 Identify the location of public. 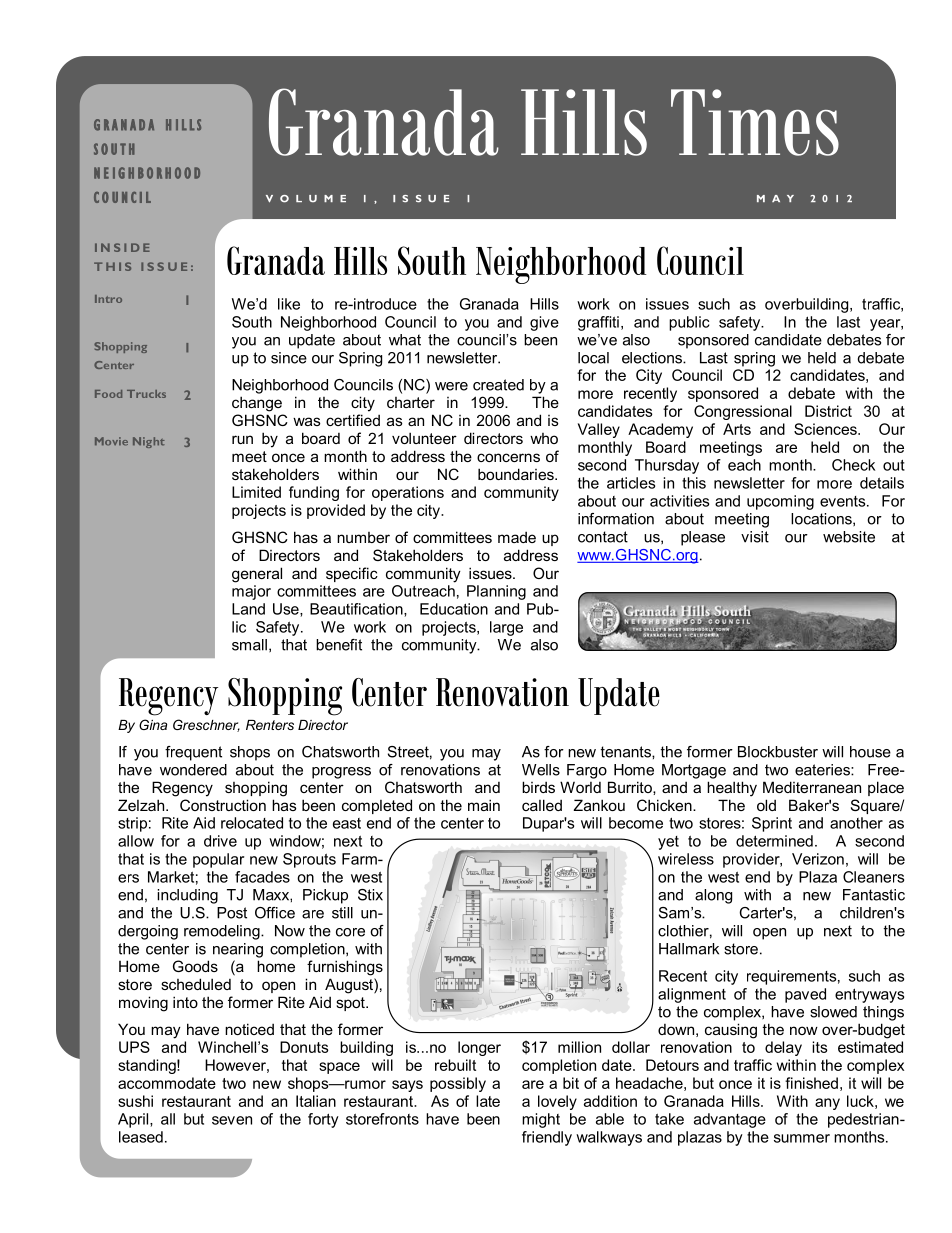
(689, 323).
